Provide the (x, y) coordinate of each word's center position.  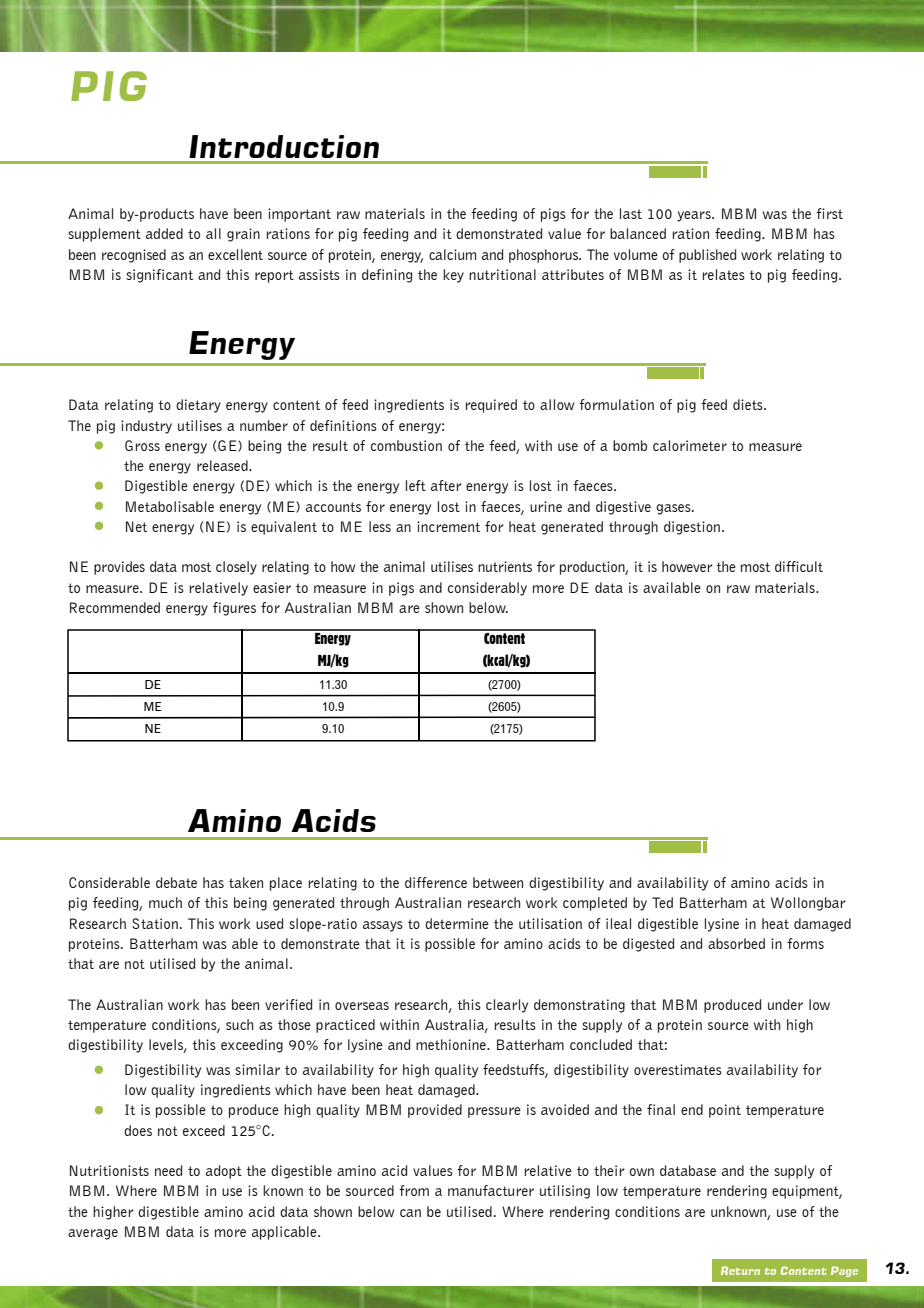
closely (236, 568)
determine (457, 923)
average (93, 1234)
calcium (452, 254)
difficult (799, 566)
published (707, 256)
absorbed (736, 943)
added (164, 233)
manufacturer (491, 1190)
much (165, 902)
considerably (487, 589)
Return (740, 1270)
